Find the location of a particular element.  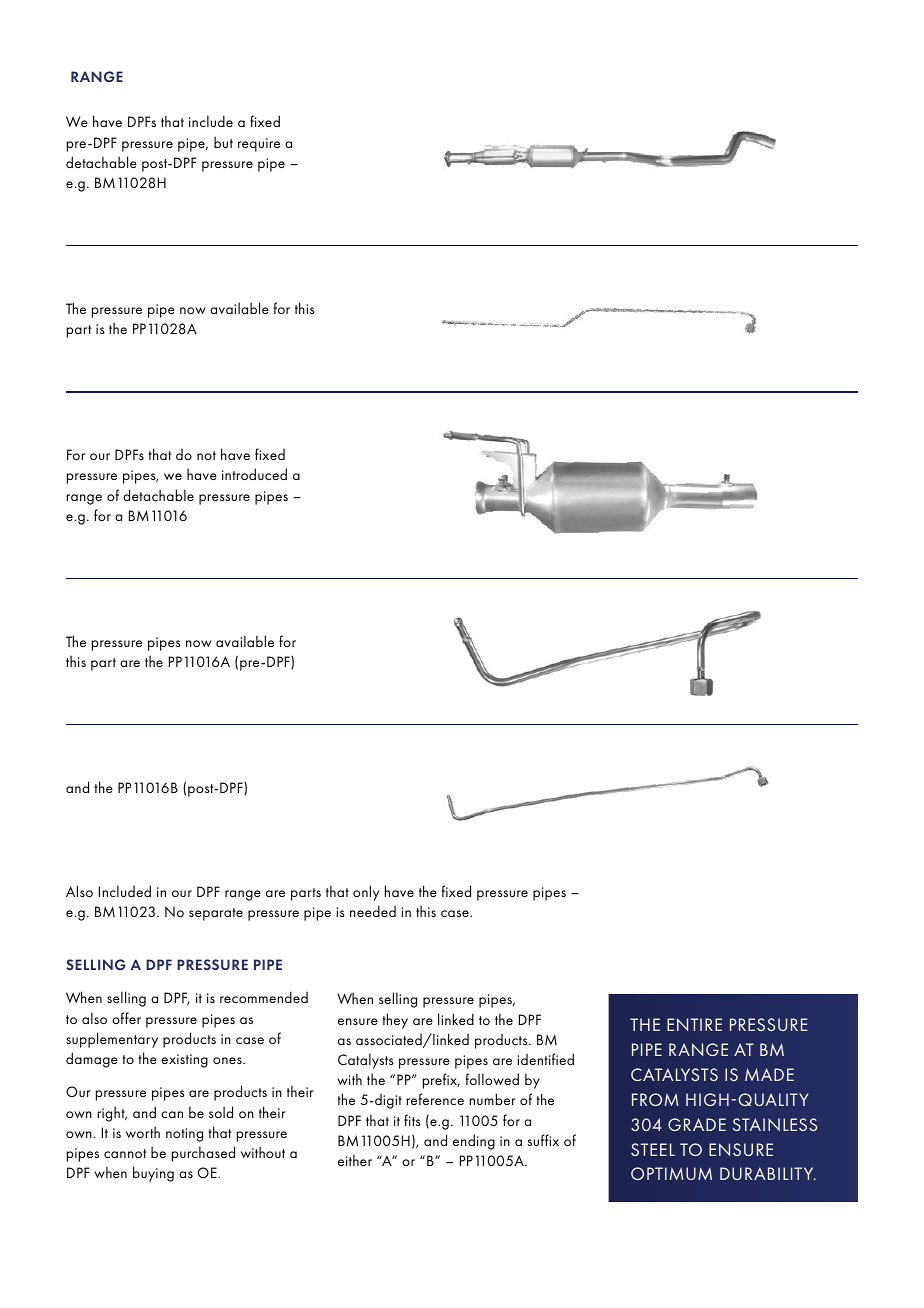

fits is located at coordinates (412, 1120).
